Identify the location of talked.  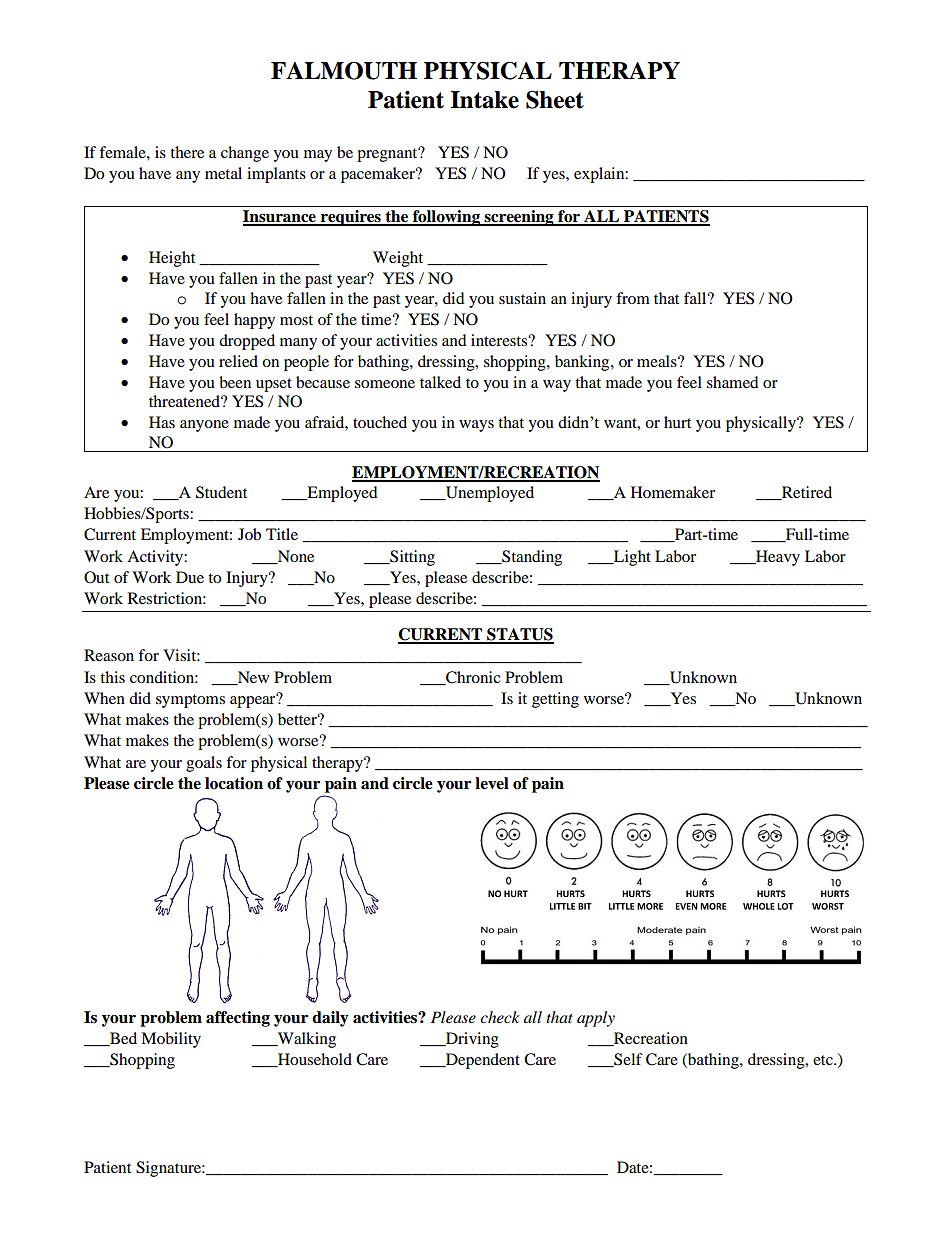
(440, 382).
